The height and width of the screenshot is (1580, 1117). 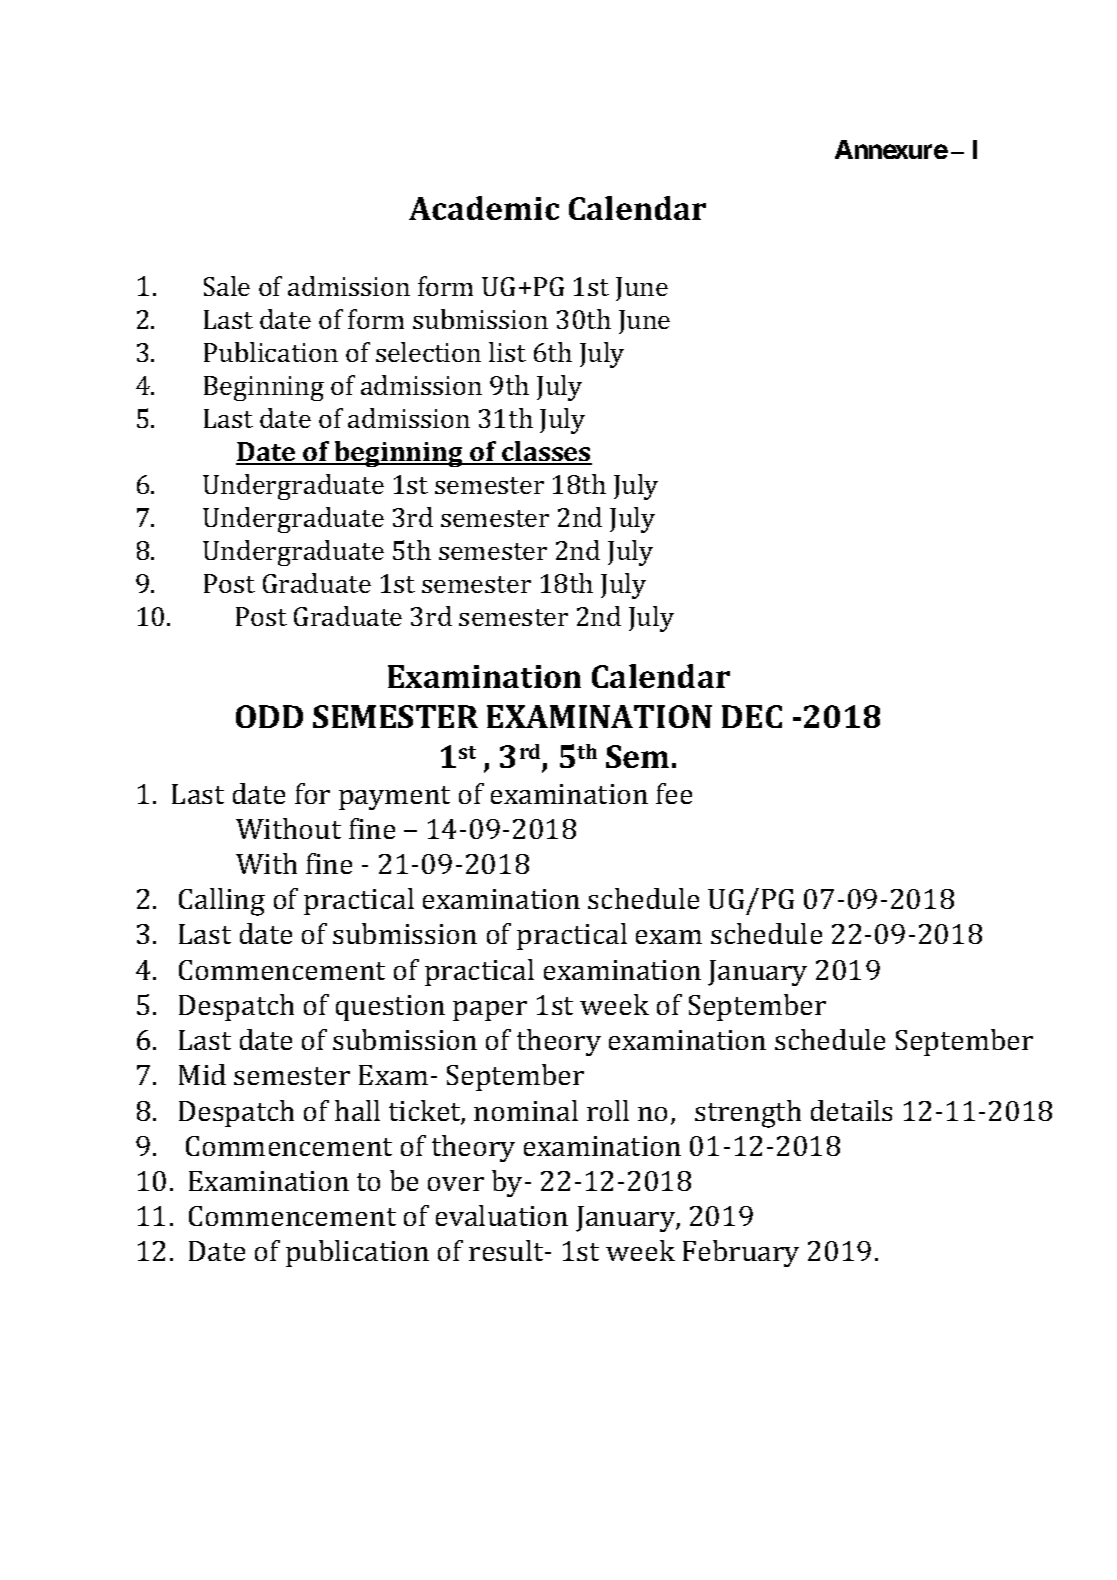 I want to click on evaluation, so click(x=502, y=1215).
